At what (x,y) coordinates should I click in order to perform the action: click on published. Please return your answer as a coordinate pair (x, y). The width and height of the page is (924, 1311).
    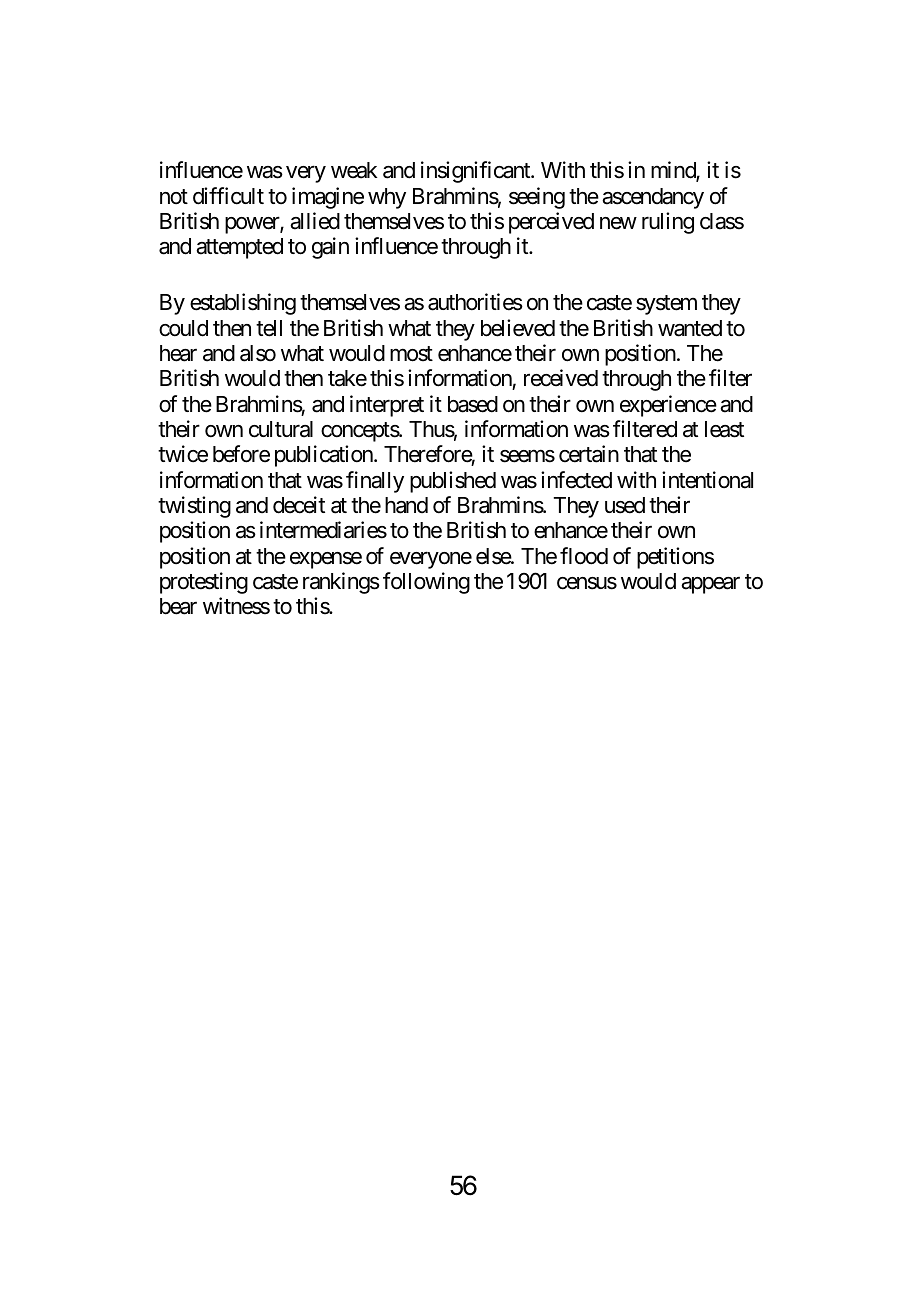
    Looking at the image, I should click on (453, 482).
